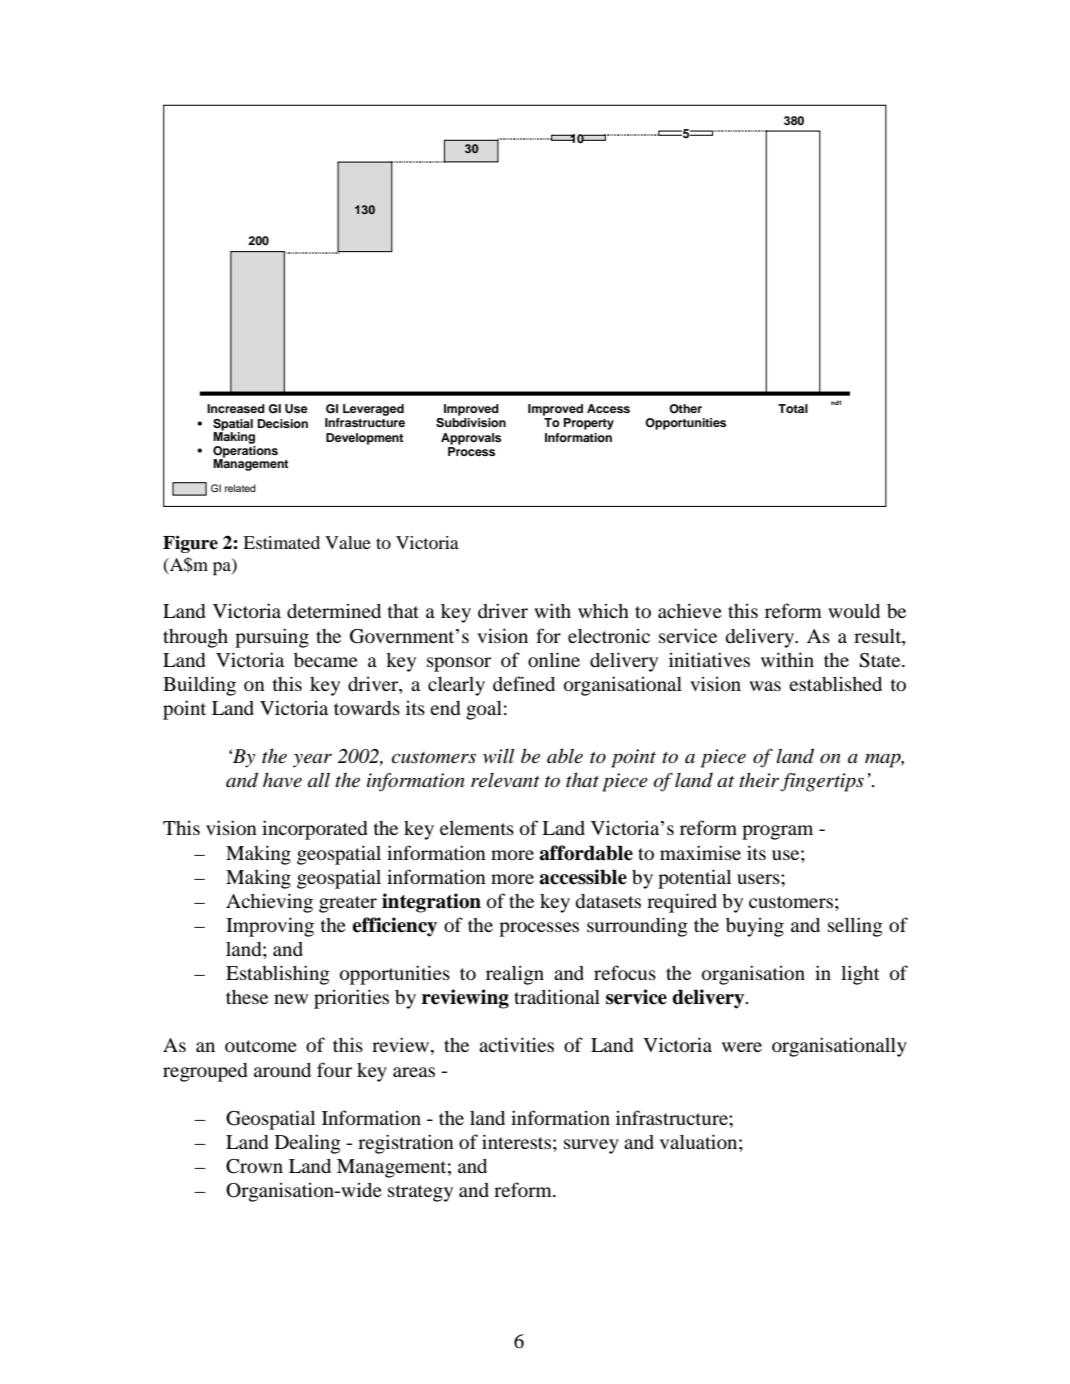 The image size is (1070, 1384). Describe the element at coordinates (283, 423) in the screenshot. I see `Decision` at that location.
